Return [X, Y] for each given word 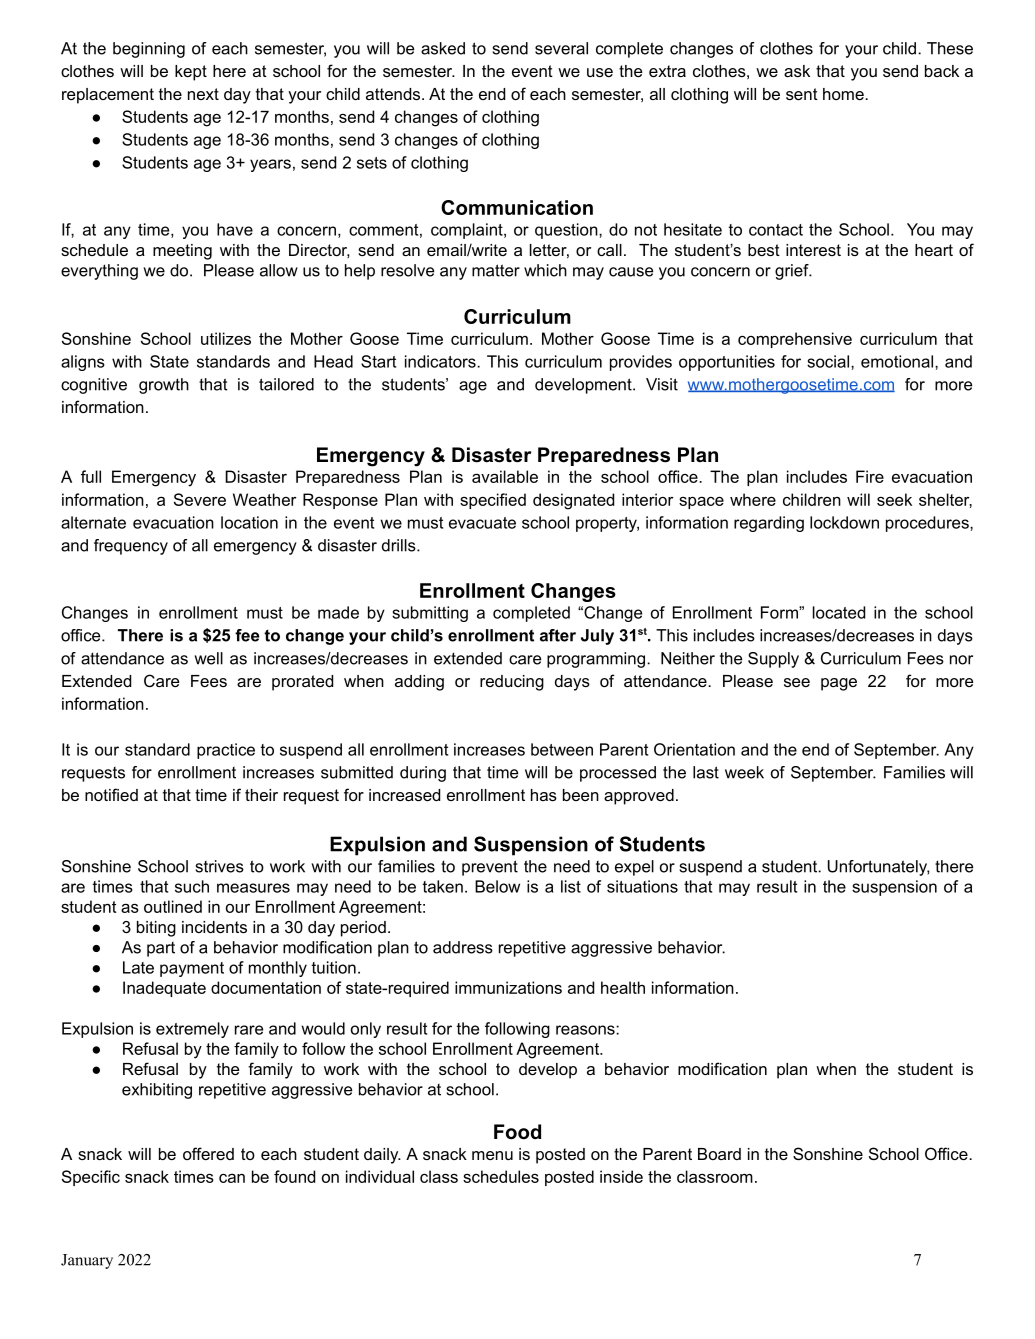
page [839, 684]
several [561, 48]
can [232, 1178]
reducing [512, 683]
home [844, 94]
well [208, 658]
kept [191, 73]
